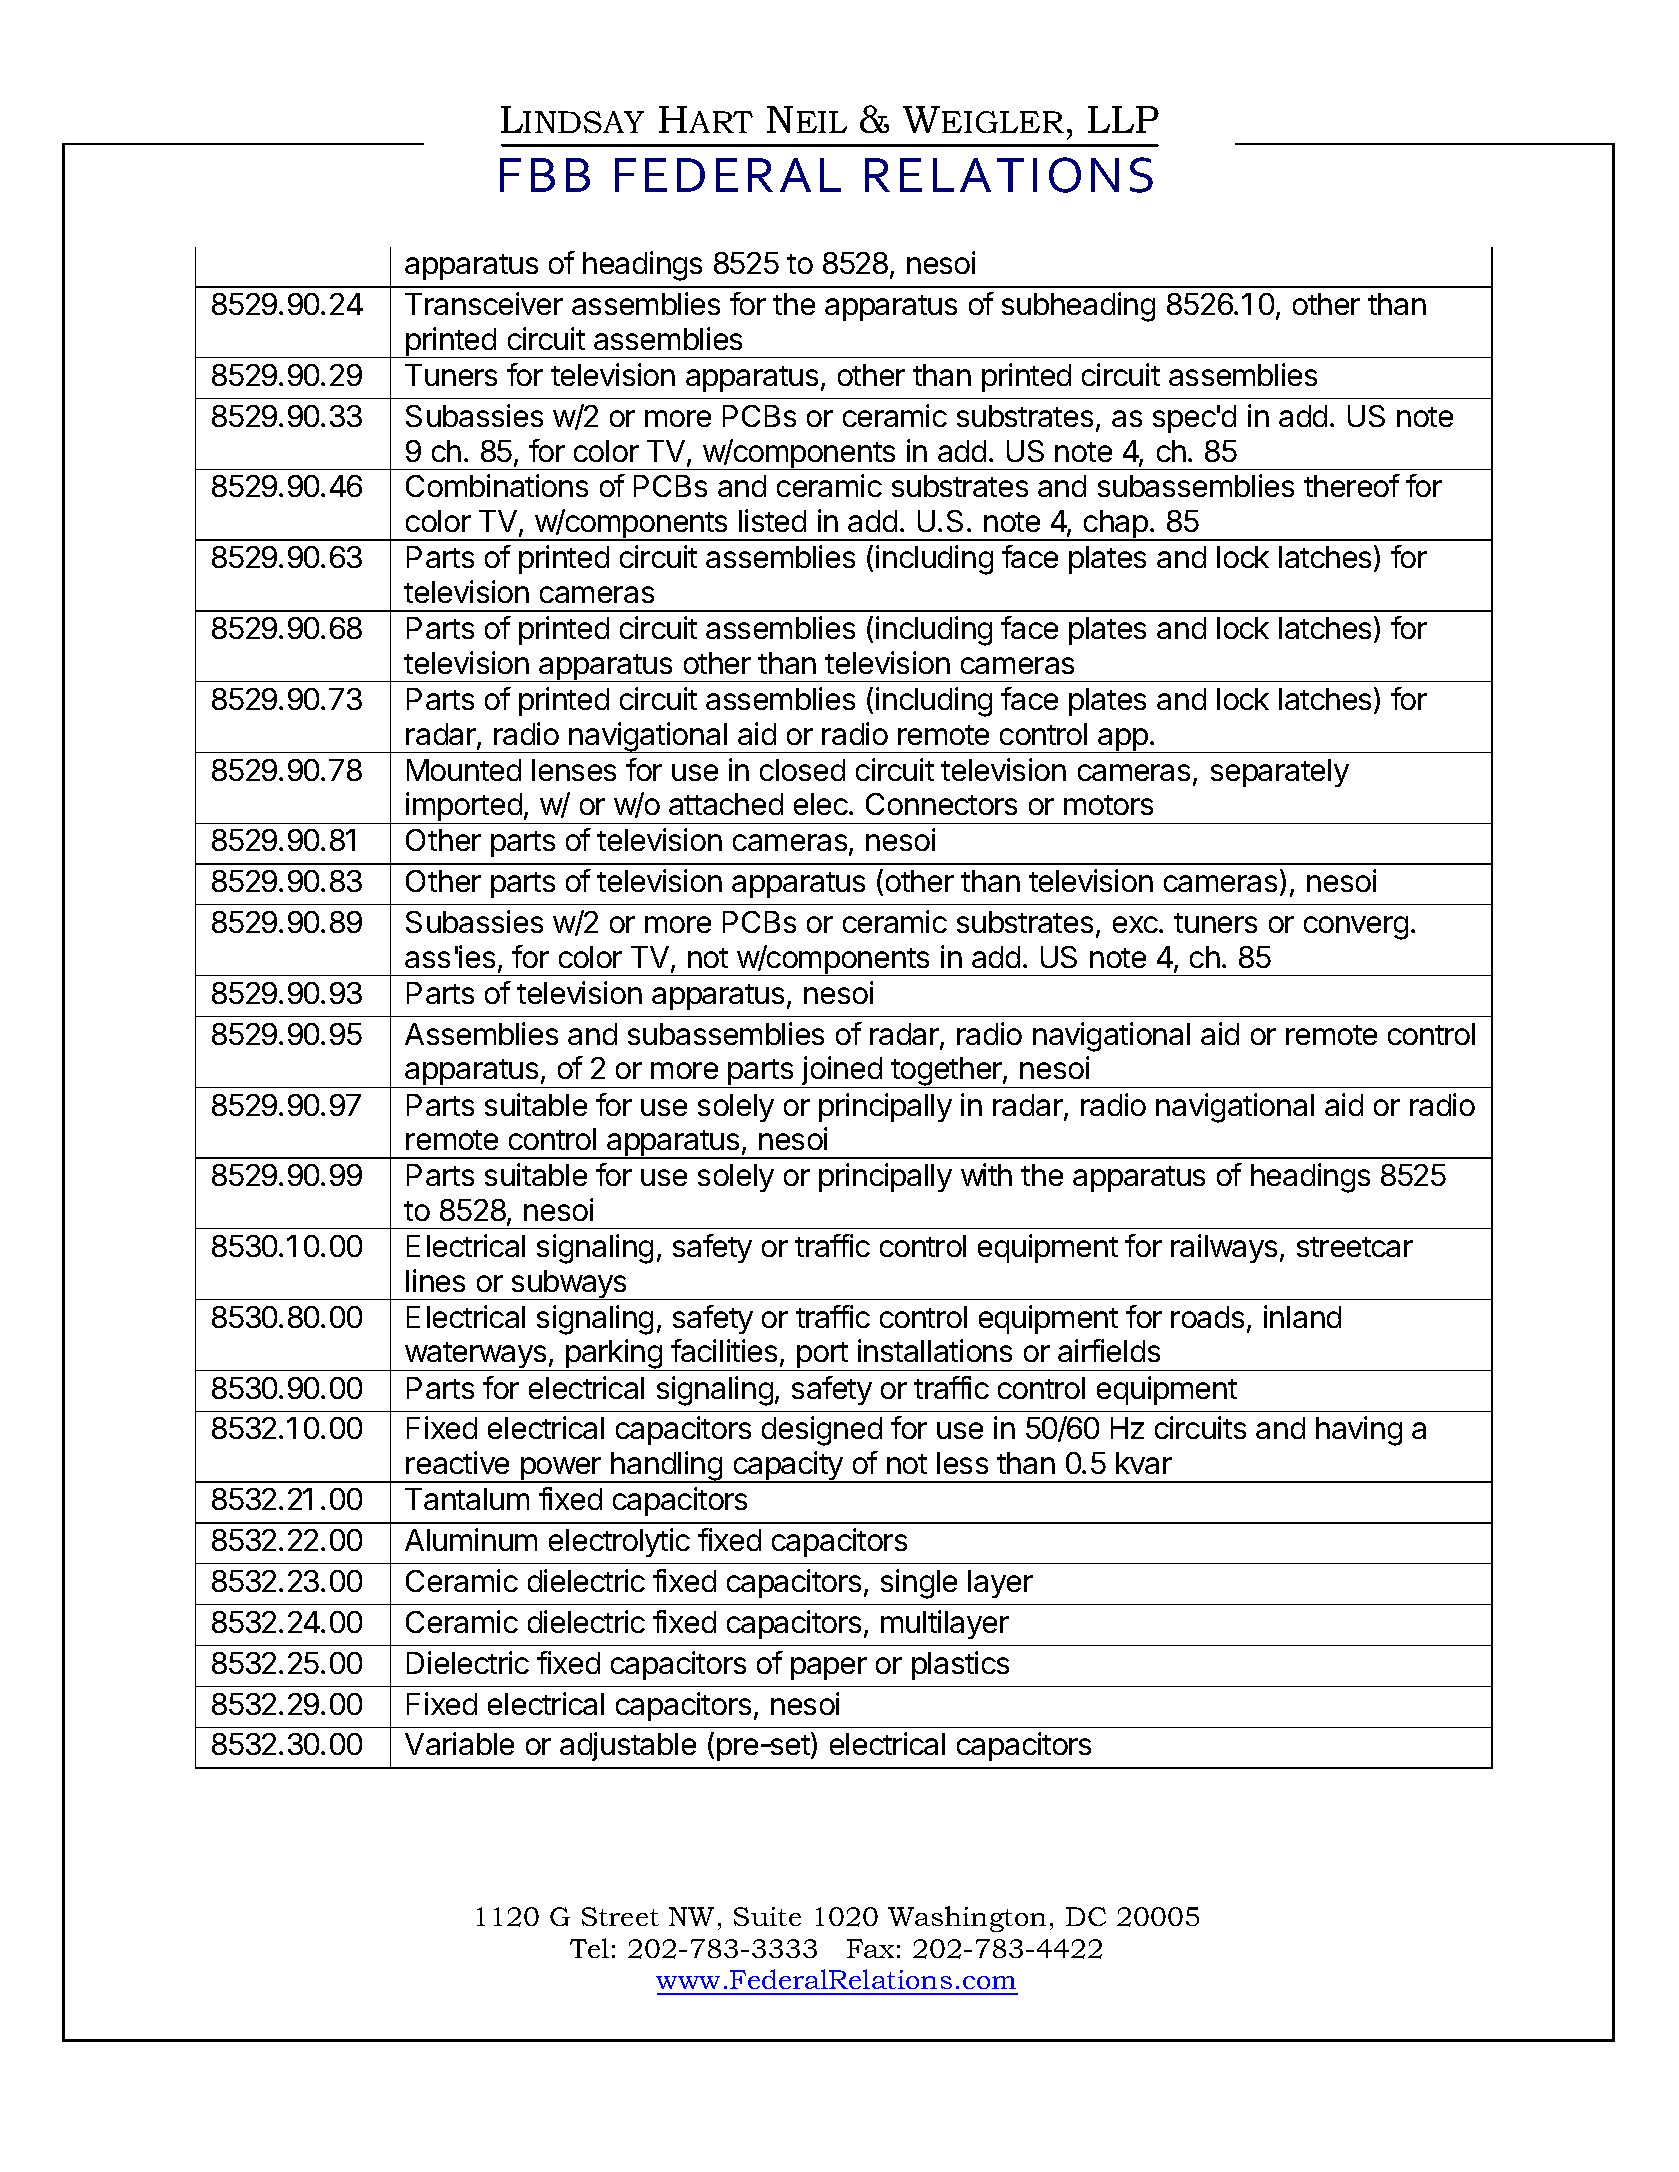 The height and width of the image is (2172, 1679). What do you see at coordinates (569, 1285) in the image?
I see `subways` at bounding box center [569, 1285].
